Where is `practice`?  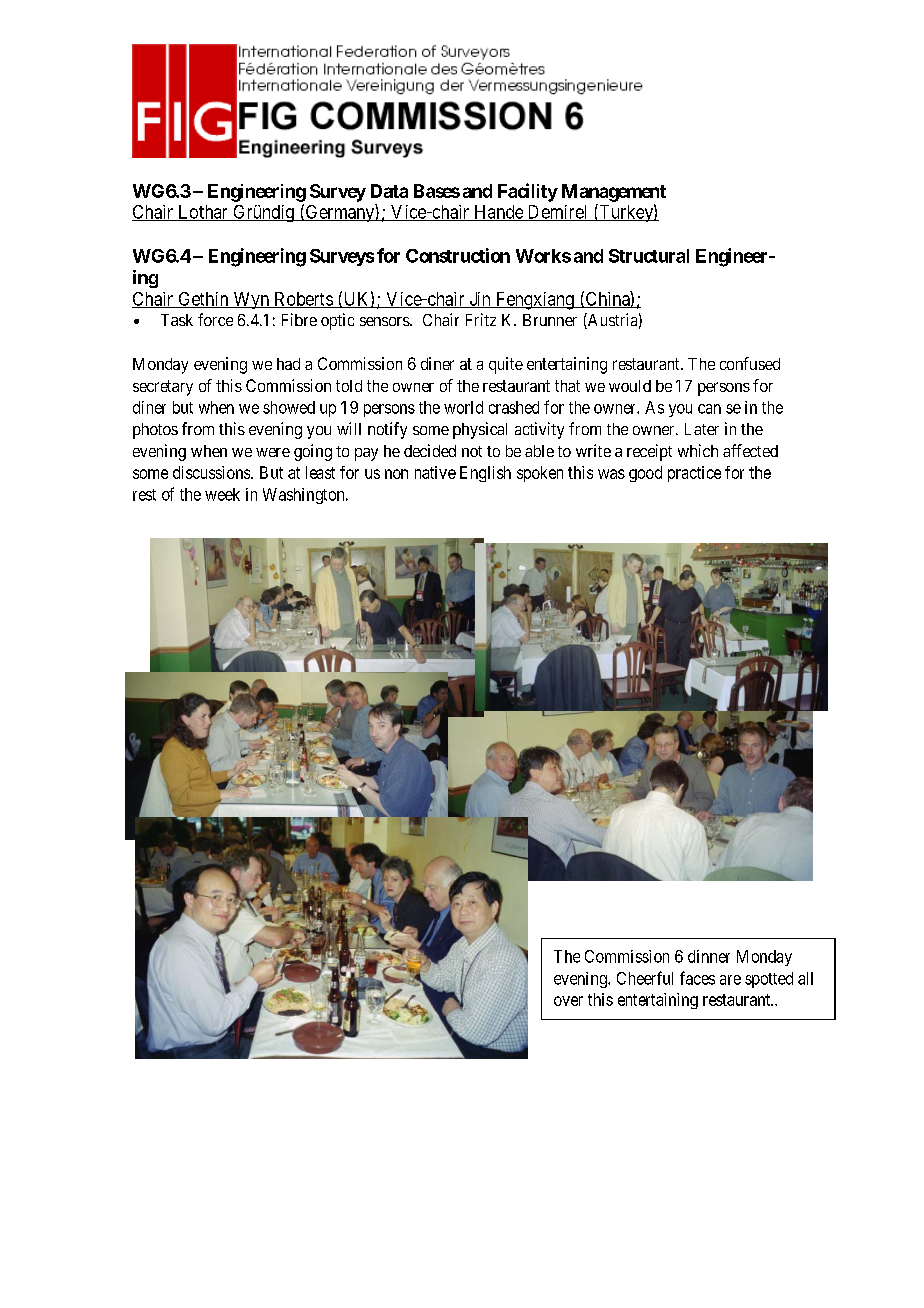 practice is located at coordinates (694, 474).
